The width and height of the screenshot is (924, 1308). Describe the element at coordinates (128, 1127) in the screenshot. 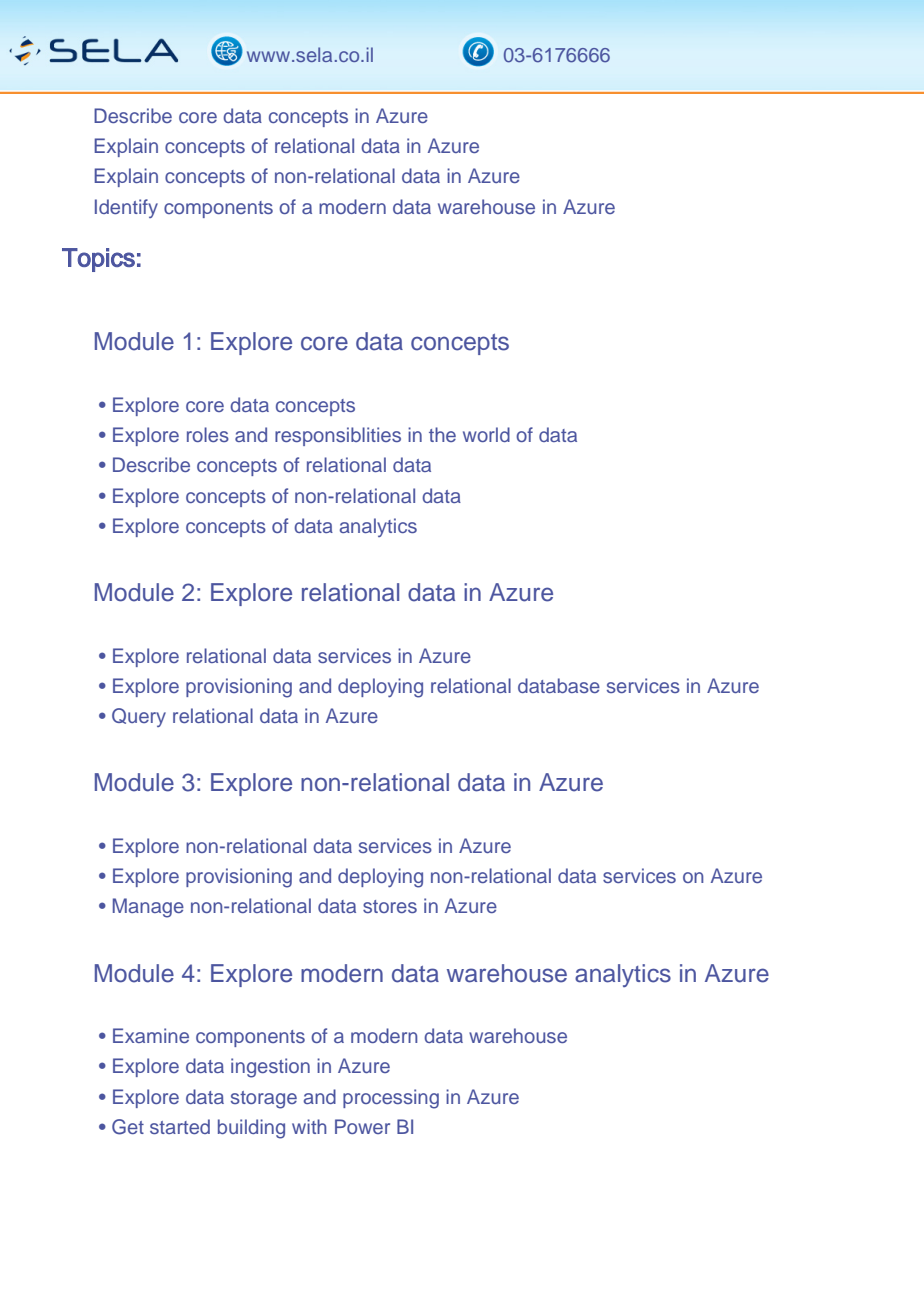

I see `Get` at that location.
